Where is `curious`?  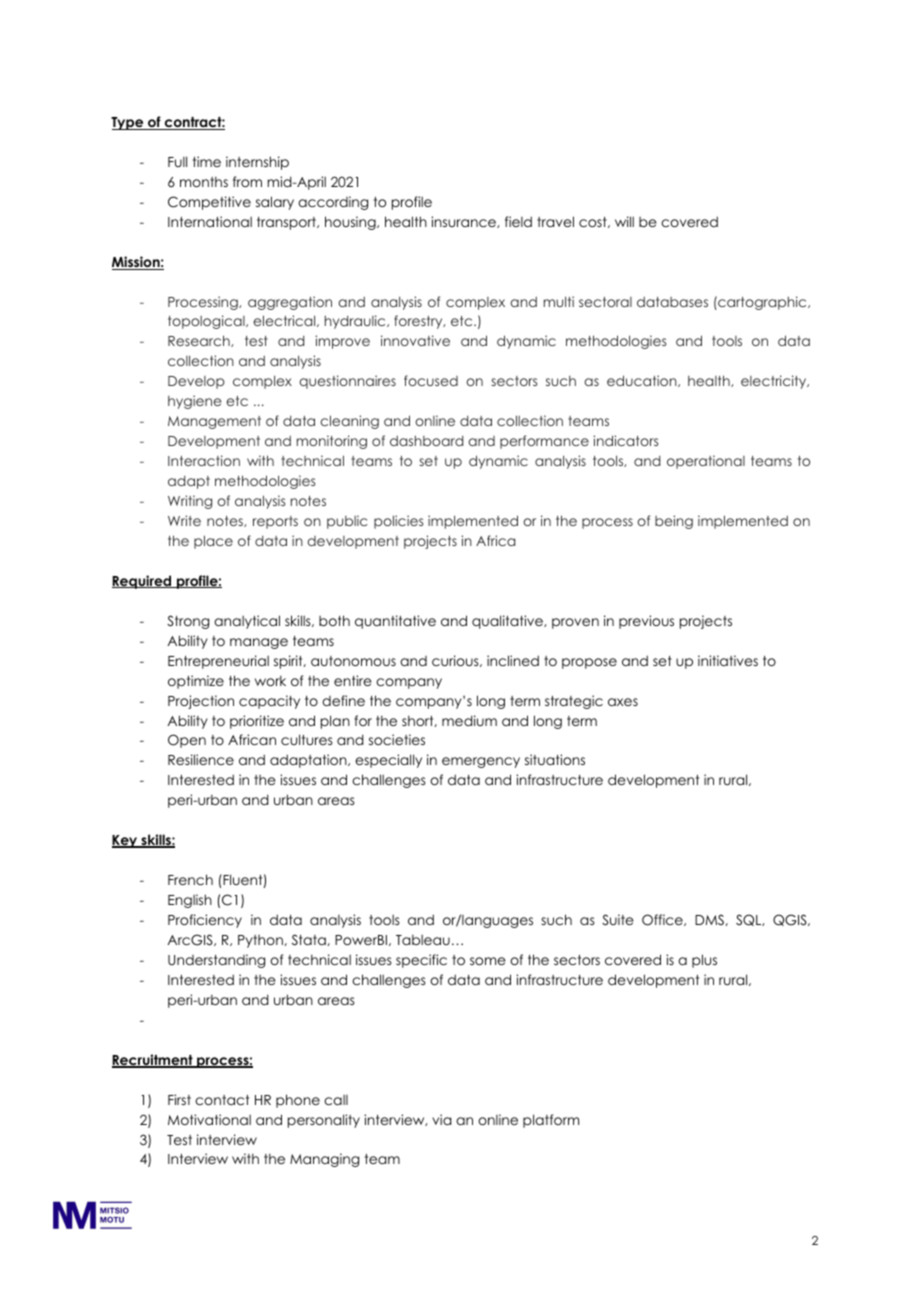 curious is located at coordinates (456, 661).
